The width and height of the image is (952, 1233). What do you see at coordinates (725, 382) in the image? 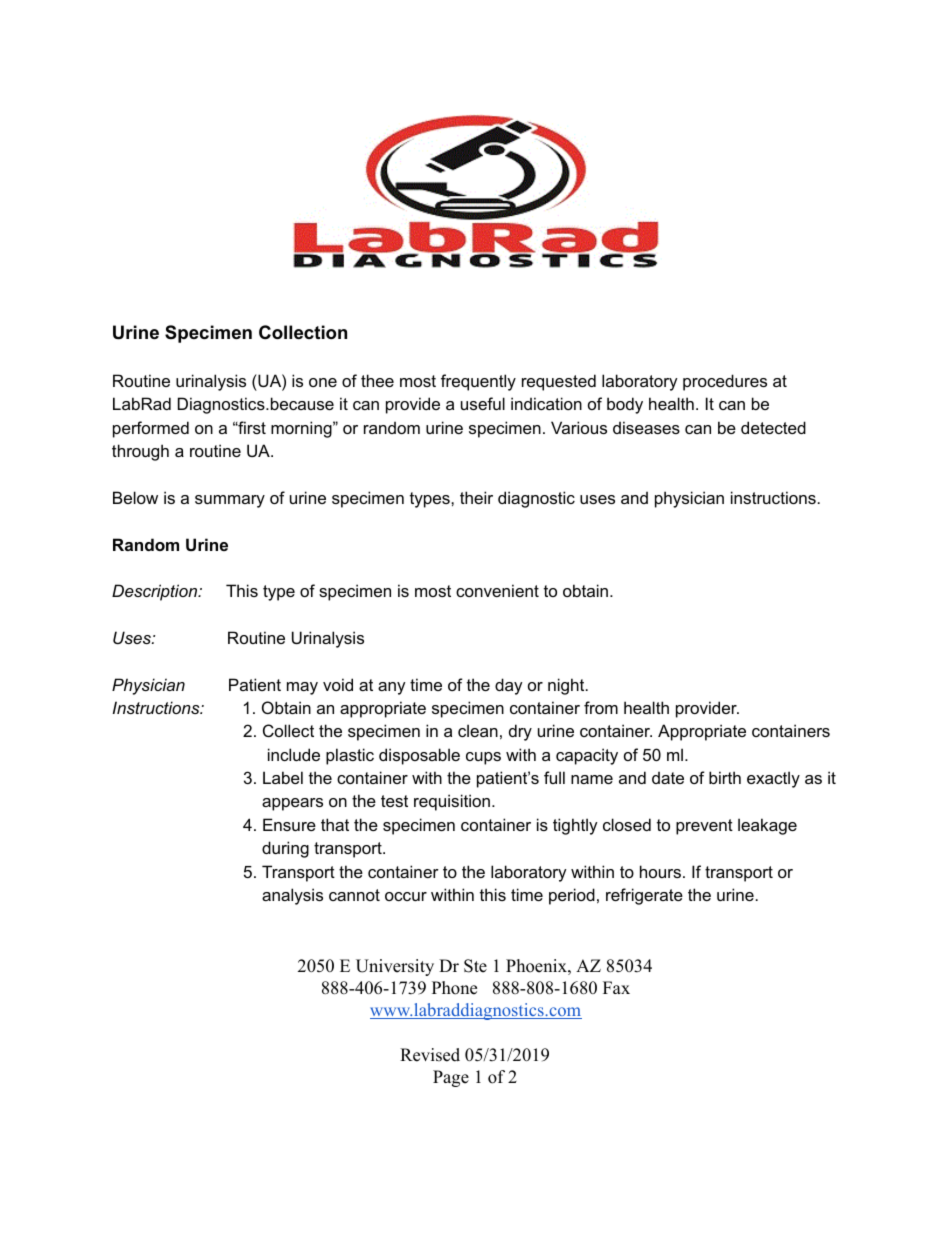
I see `procedures` at bounding box center [725, 382].
